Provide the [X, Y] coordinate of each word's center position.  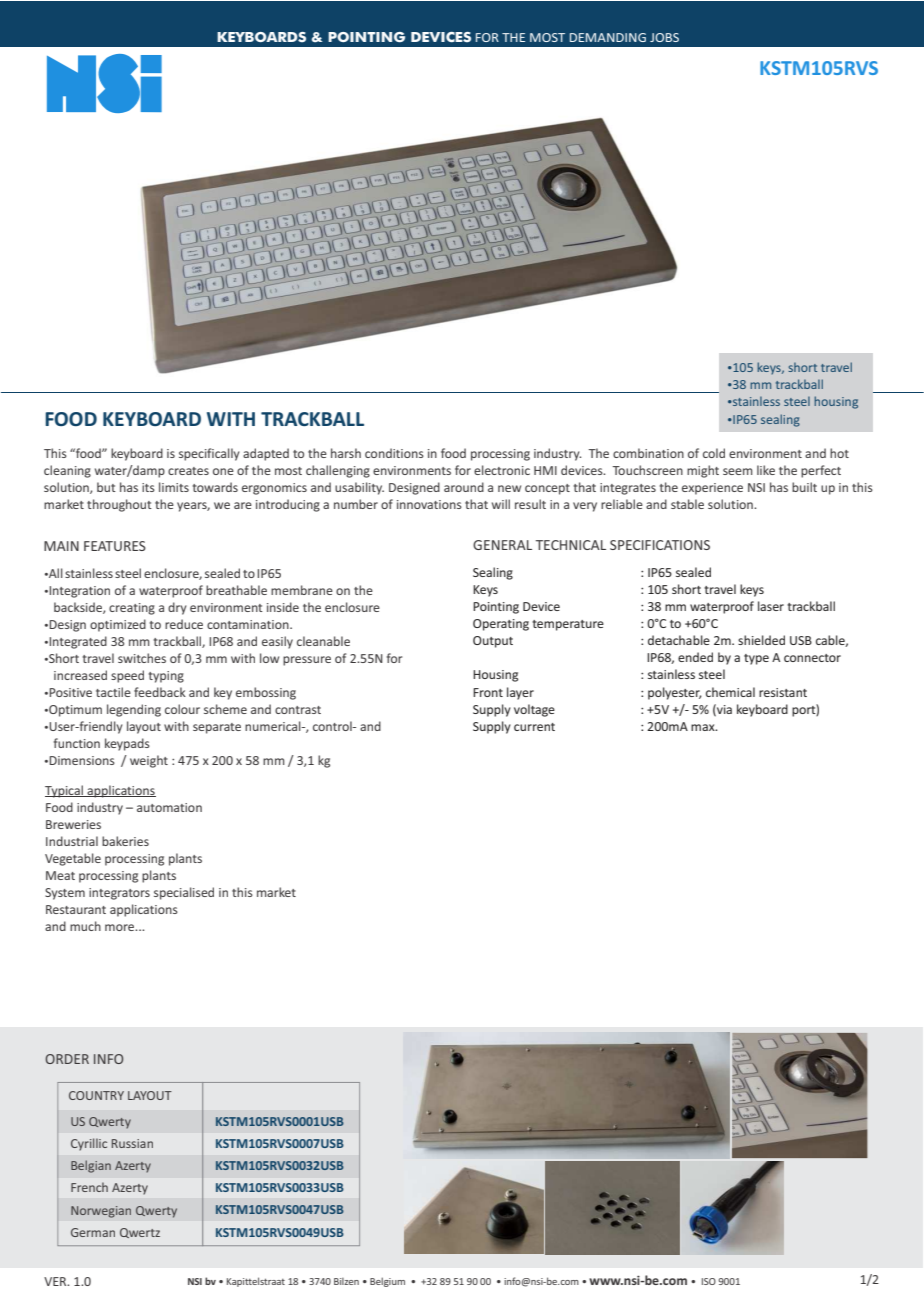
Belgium [387, 1282]
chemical [730, 692]
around [464, 487]
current [534, 727]
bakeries [125, 841]
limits [174, 487]
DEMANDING [608, 37]
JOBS [664, 37]
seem [738, 471]
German [93, 1232]
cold [714, 453]
